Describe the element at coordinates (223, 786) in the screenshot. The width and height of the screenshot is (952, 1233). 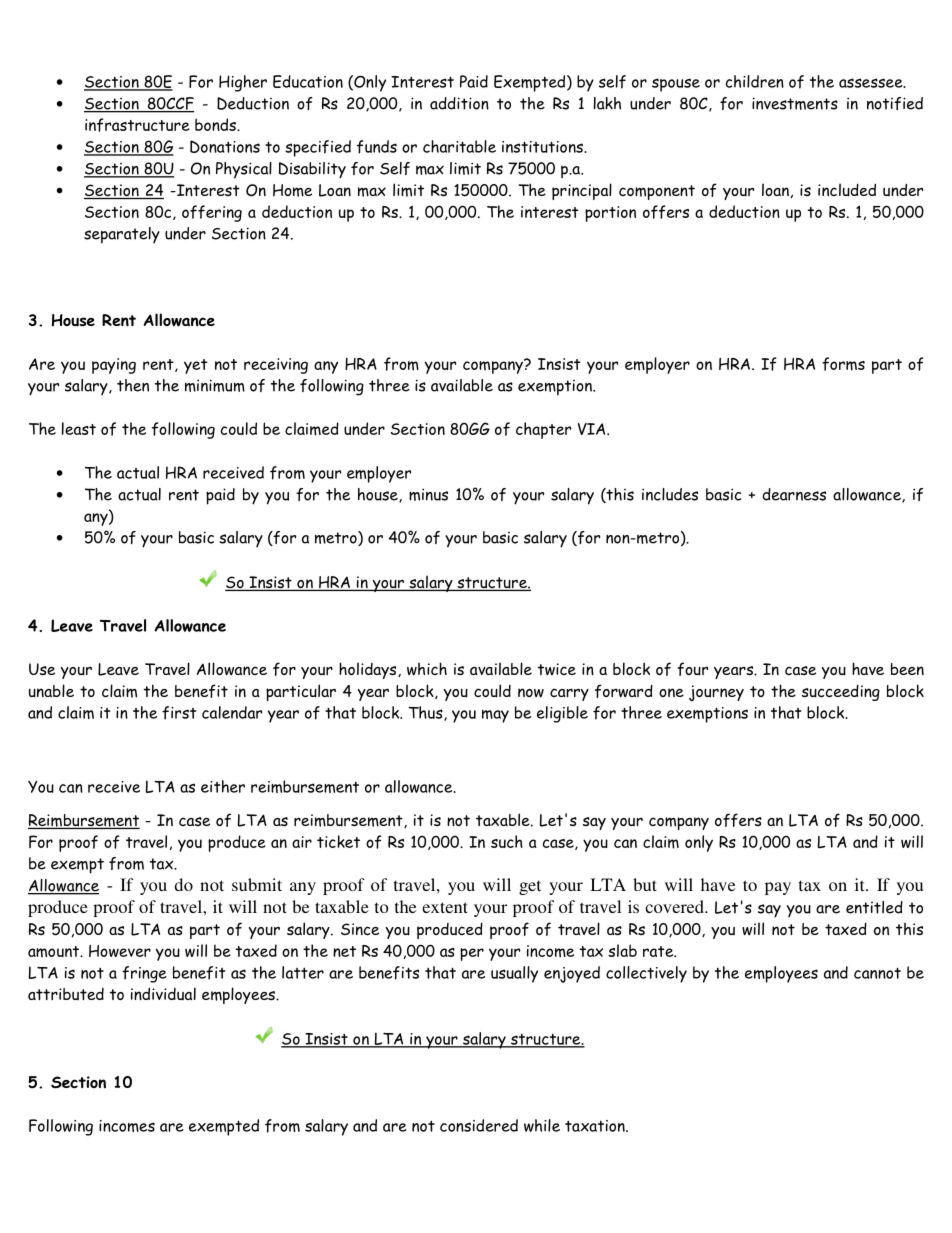
I see `either` at that location.
